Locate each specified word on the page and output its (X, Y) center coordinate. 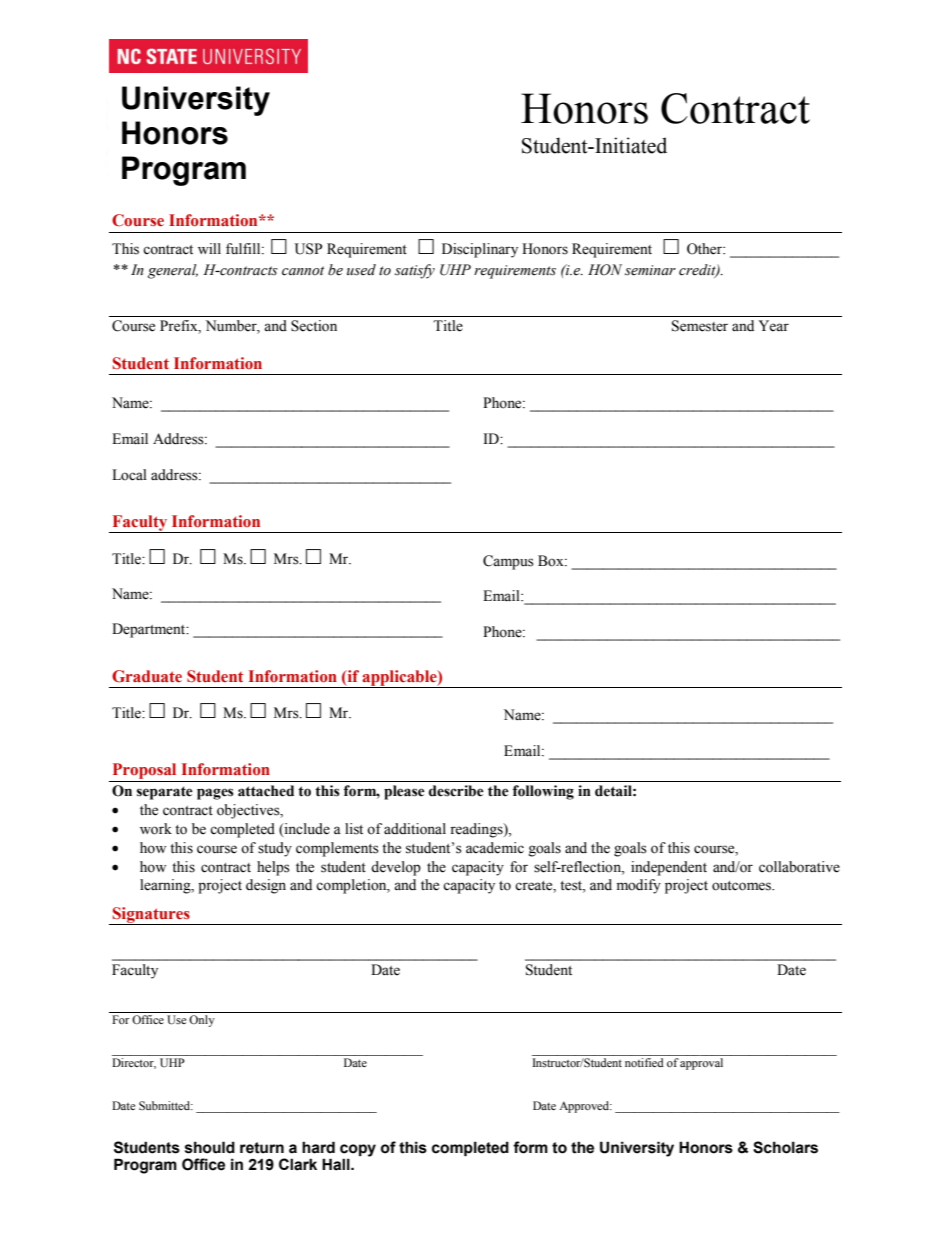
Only (202, 1021)
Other (706, 249)
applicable (399, 679)
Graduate (147, 676)
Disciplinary (480, 250)
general (173, 271)
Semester (700, 326)
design (266, 886)
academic (495, 848)
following (543, 792)
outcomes (742, 886)
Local (129, 475)
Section (314, 326)
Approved (585, 1107)
